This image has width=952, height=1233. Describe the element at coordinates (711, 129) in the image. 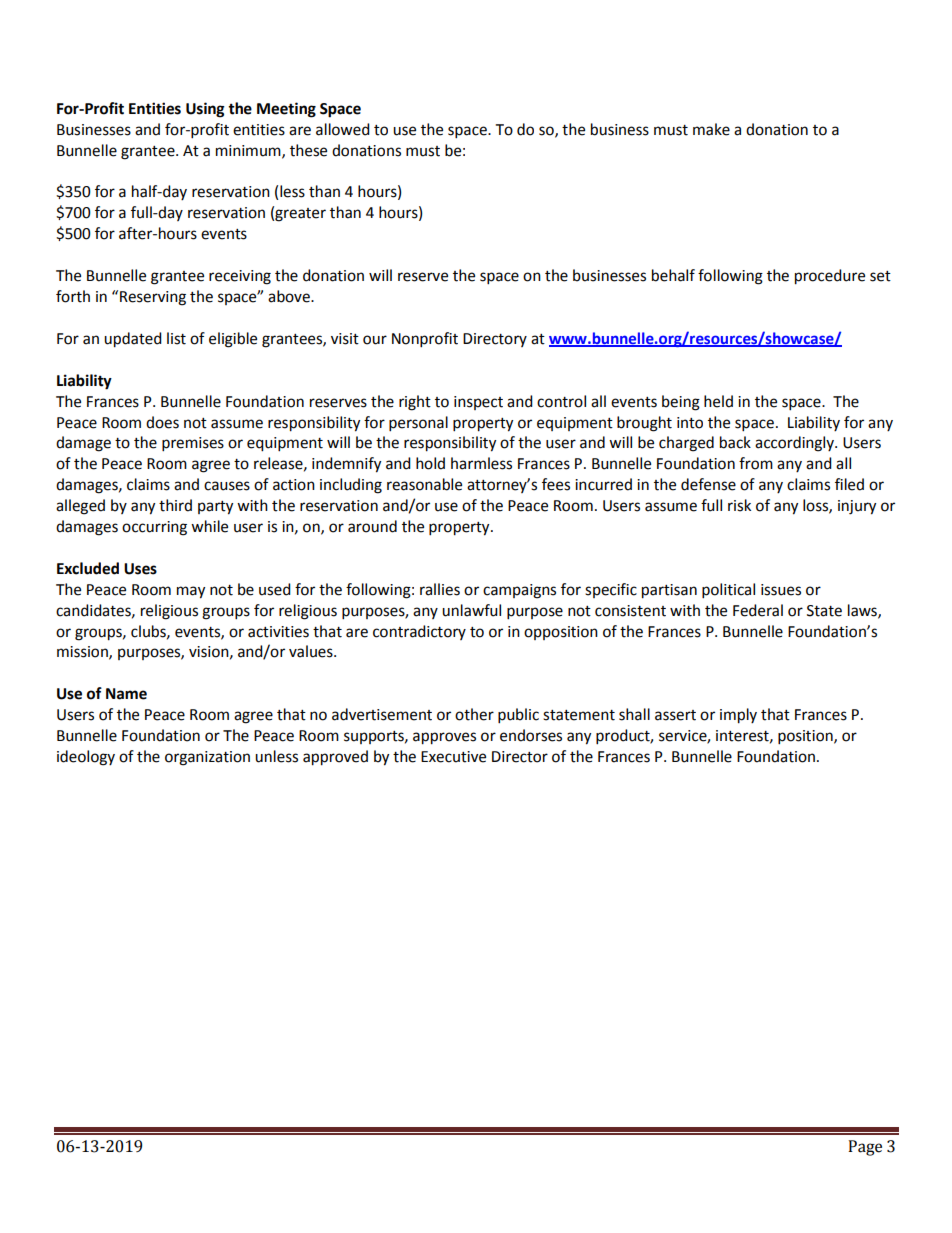

I see `make` at that location.
